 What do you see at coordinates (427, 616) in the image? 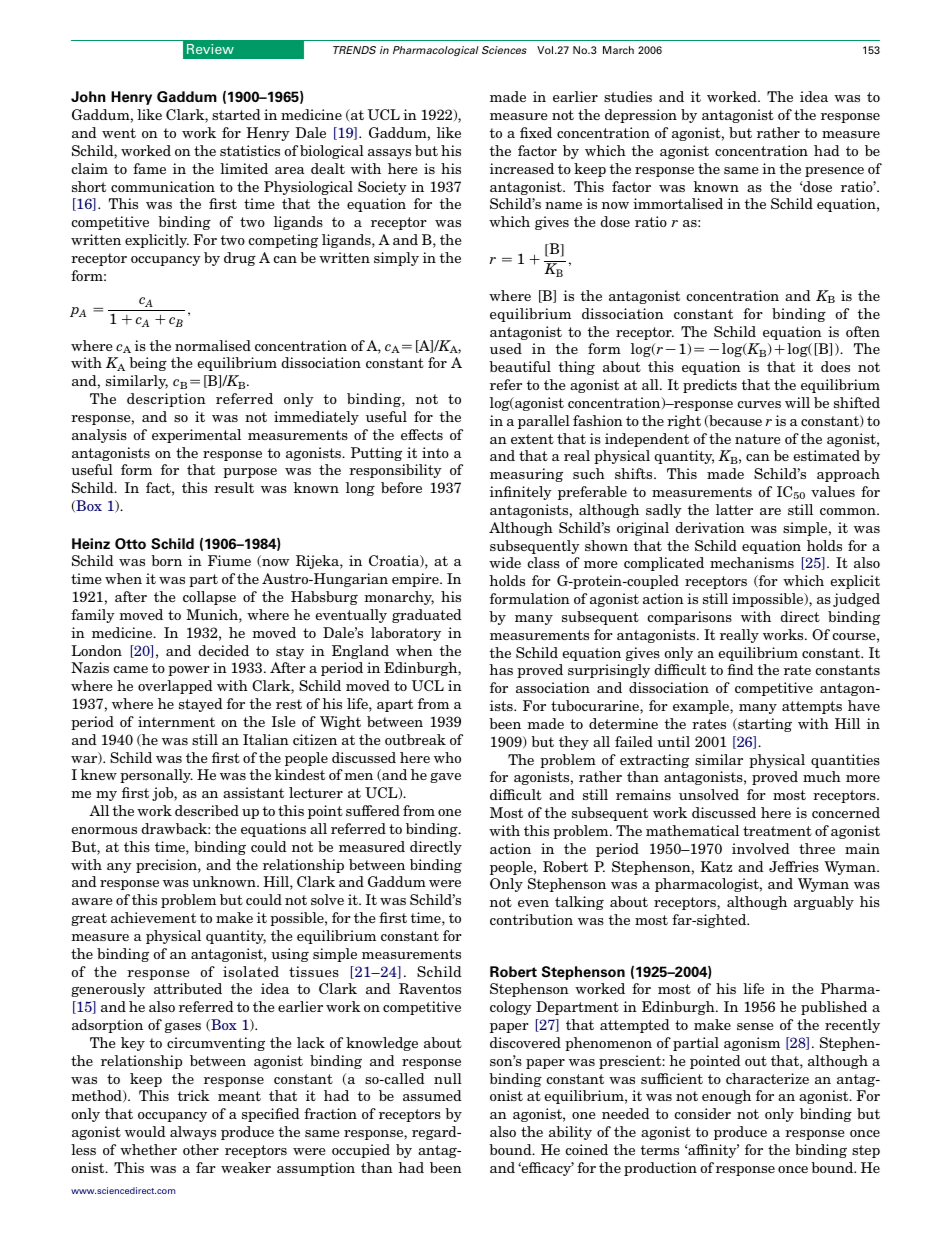
I see `graduated` at bounding box center [427, 616].
